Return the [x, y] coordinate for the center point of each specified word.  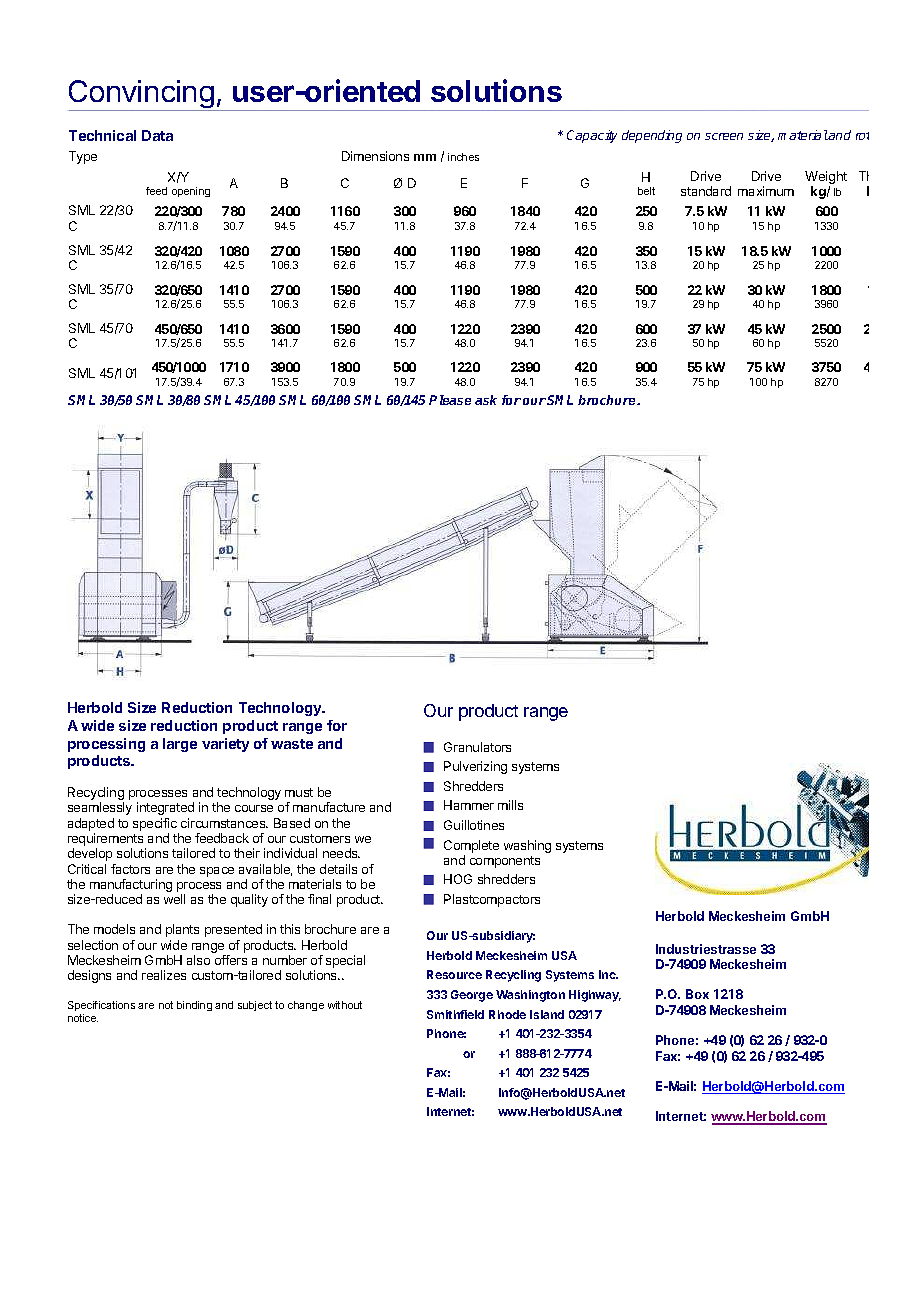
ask [486, 400]
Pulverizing [475, 767]
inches [463, 157]
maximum [766, 191]
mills [510, 805]
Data [157, 135]
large [180, 745]
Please [450, 400]
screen [724, 136]
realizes [164, 975]
